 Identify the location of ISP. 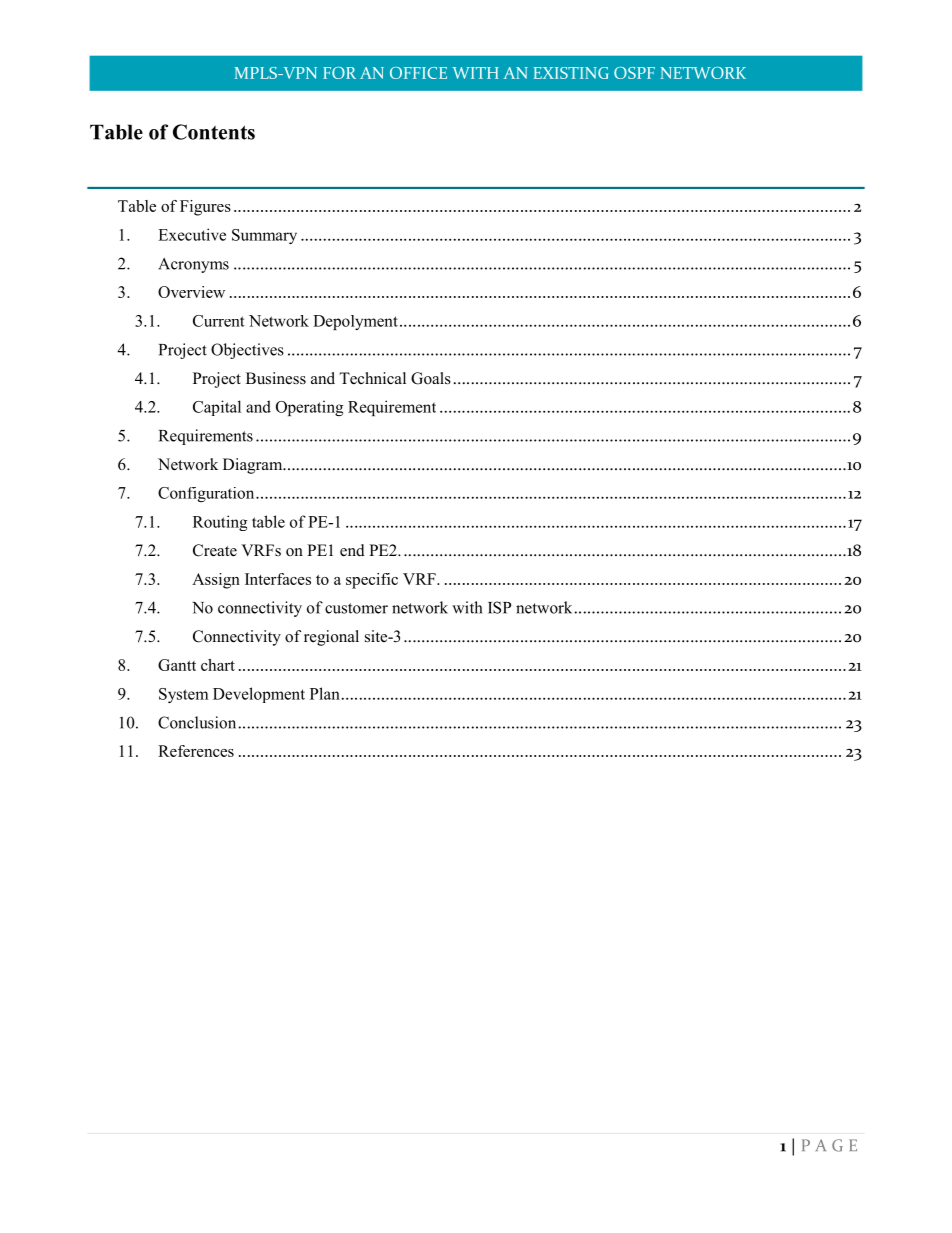
(499, 607).
